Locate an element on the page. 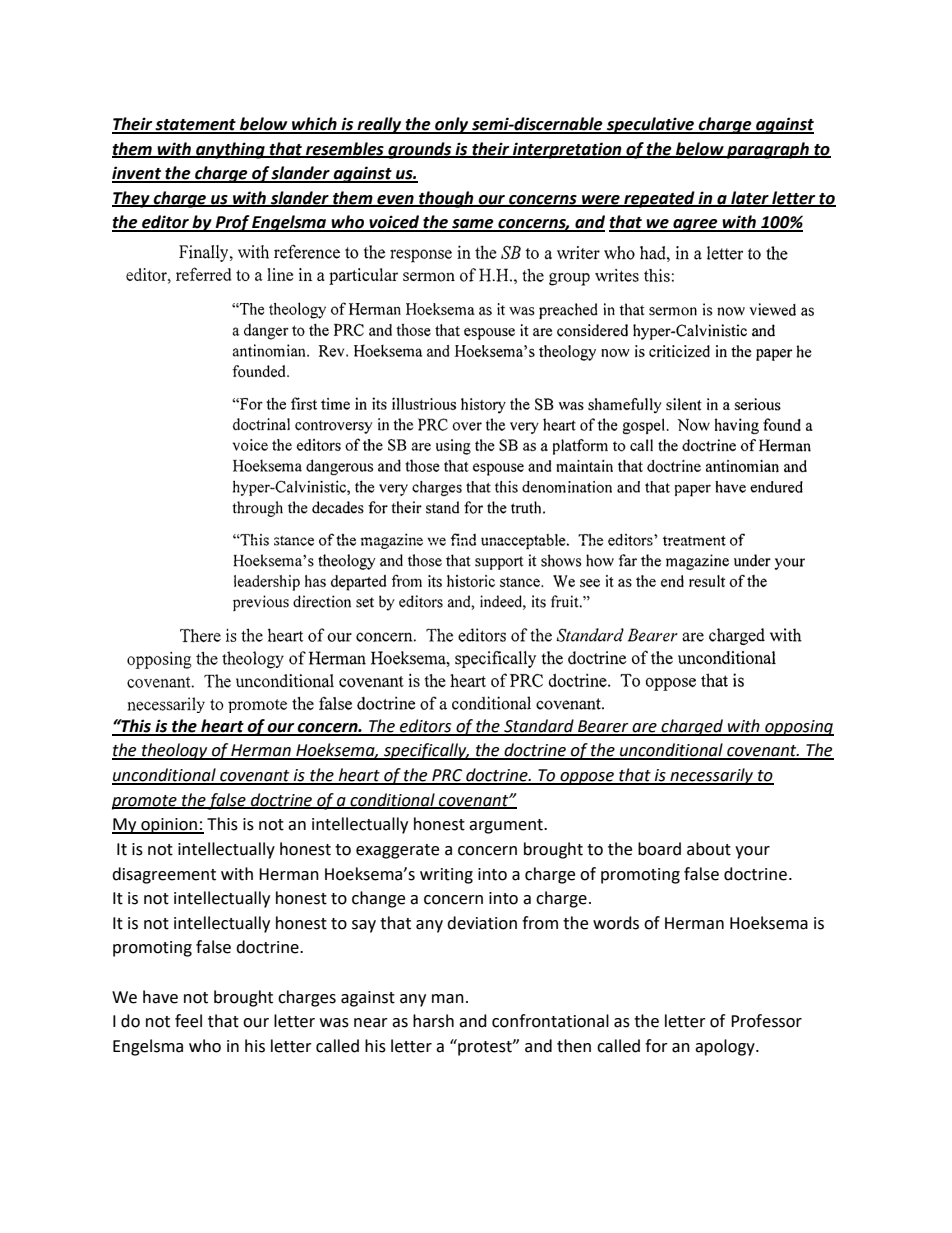 The image size is (952, 1233). harsh is located at coordinates (433, 1021).
